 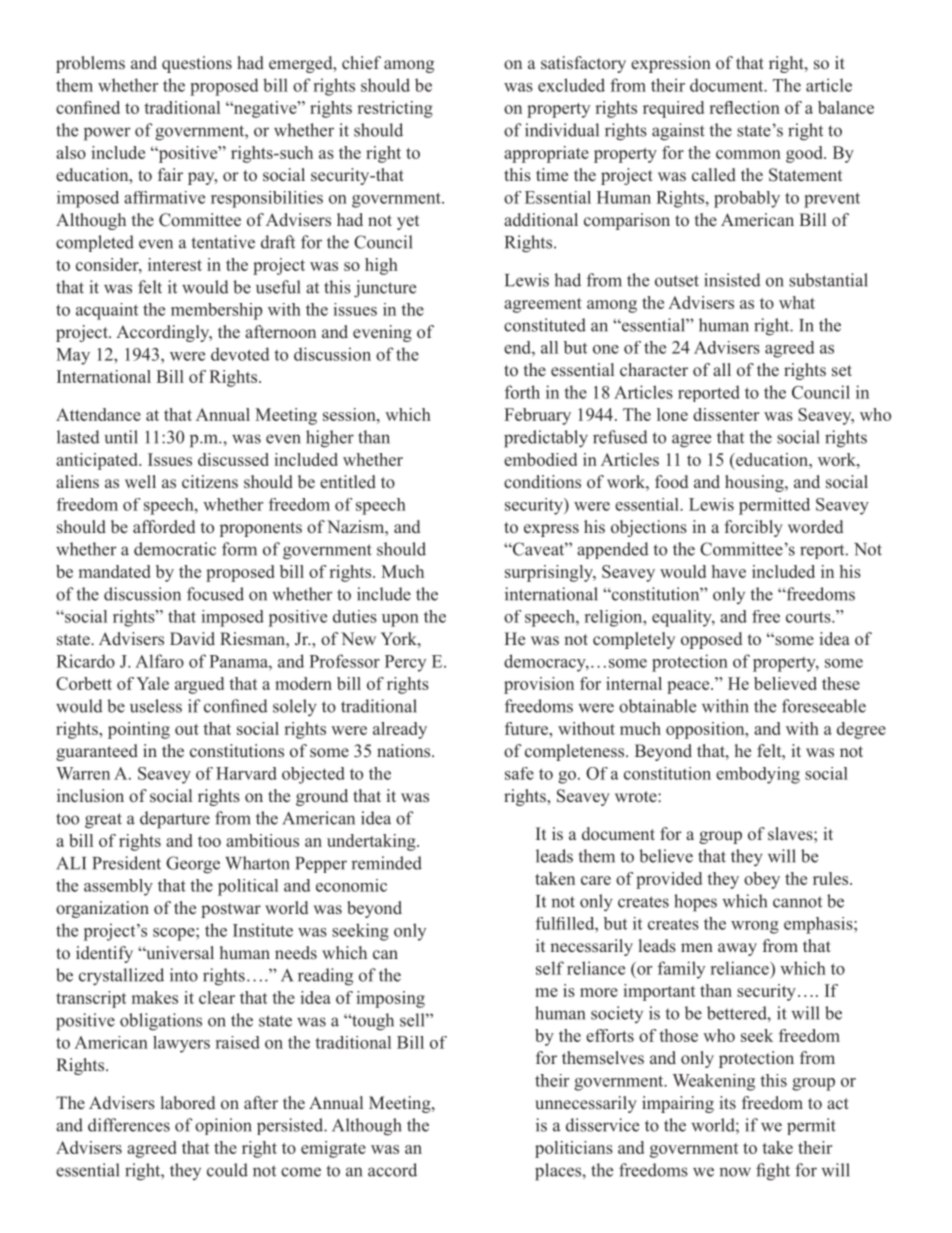 I want to click on reflection, so click(x=744, y=107).
